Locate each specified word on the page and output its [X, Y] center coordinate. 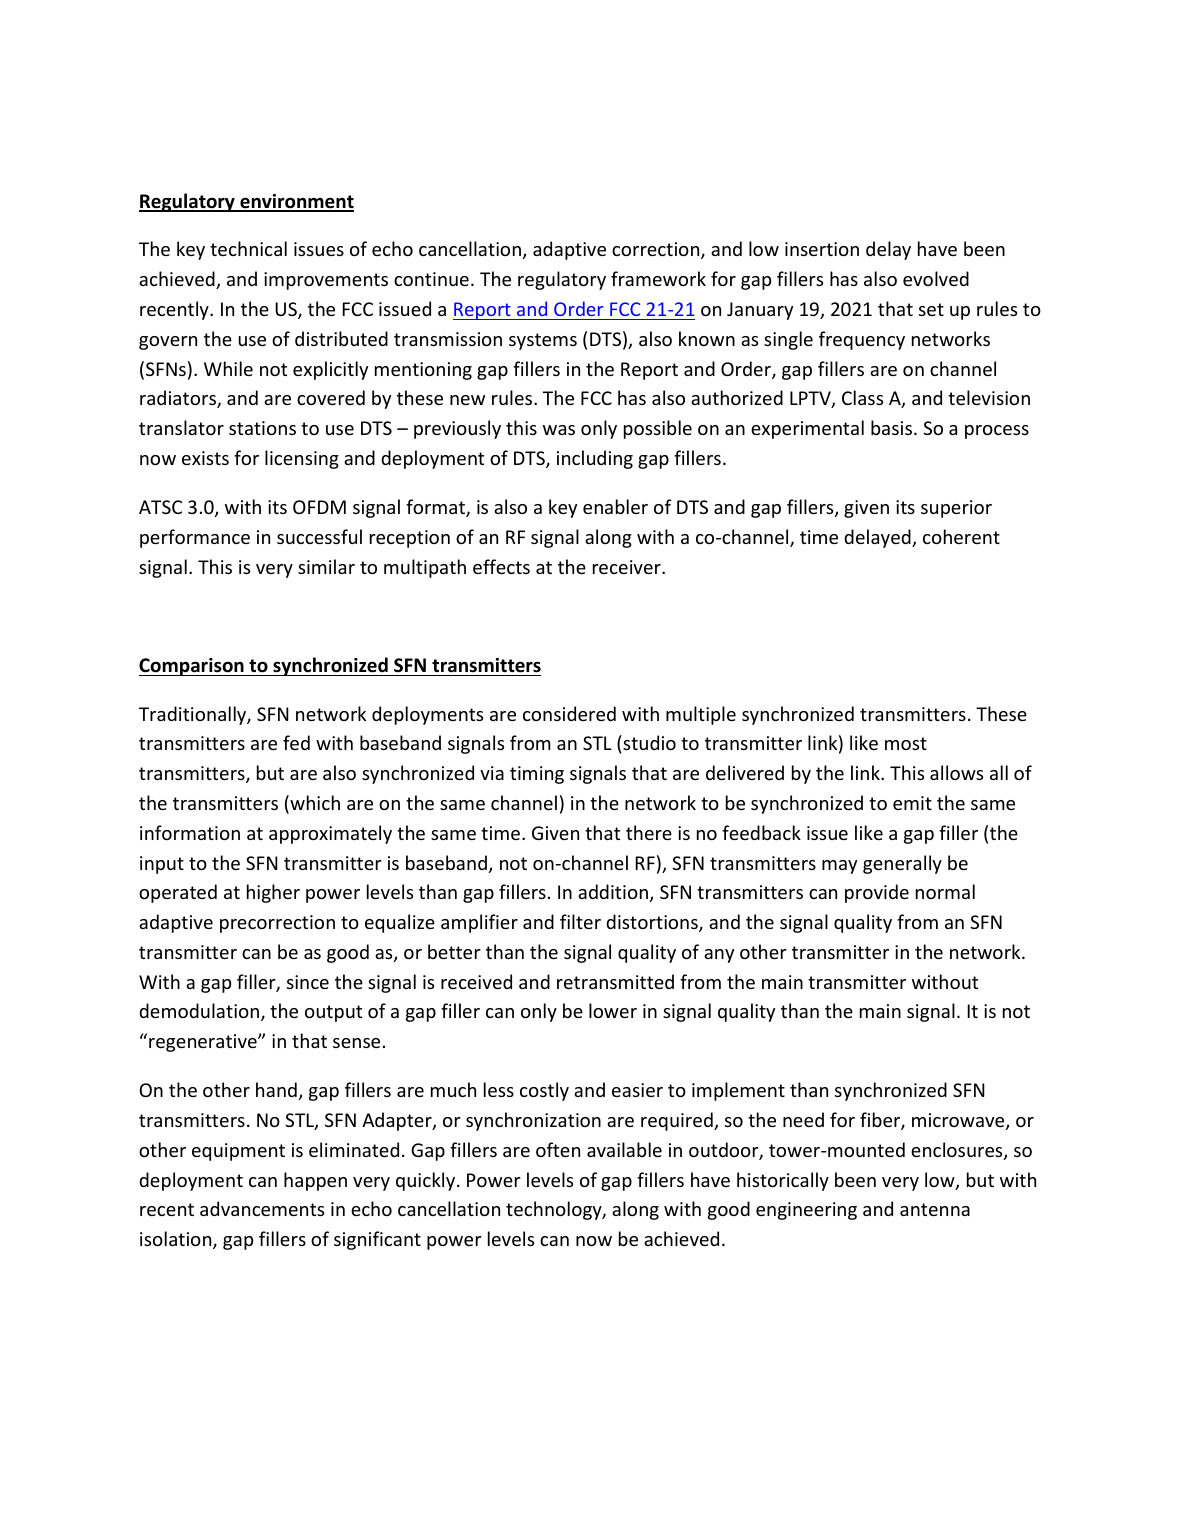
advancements [262, 1208]
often [558, 1149]
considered [569, 713]
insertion [822, 249]
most [906, 743]
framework [658, 278]
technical [248, 248]
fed [296, 742]
